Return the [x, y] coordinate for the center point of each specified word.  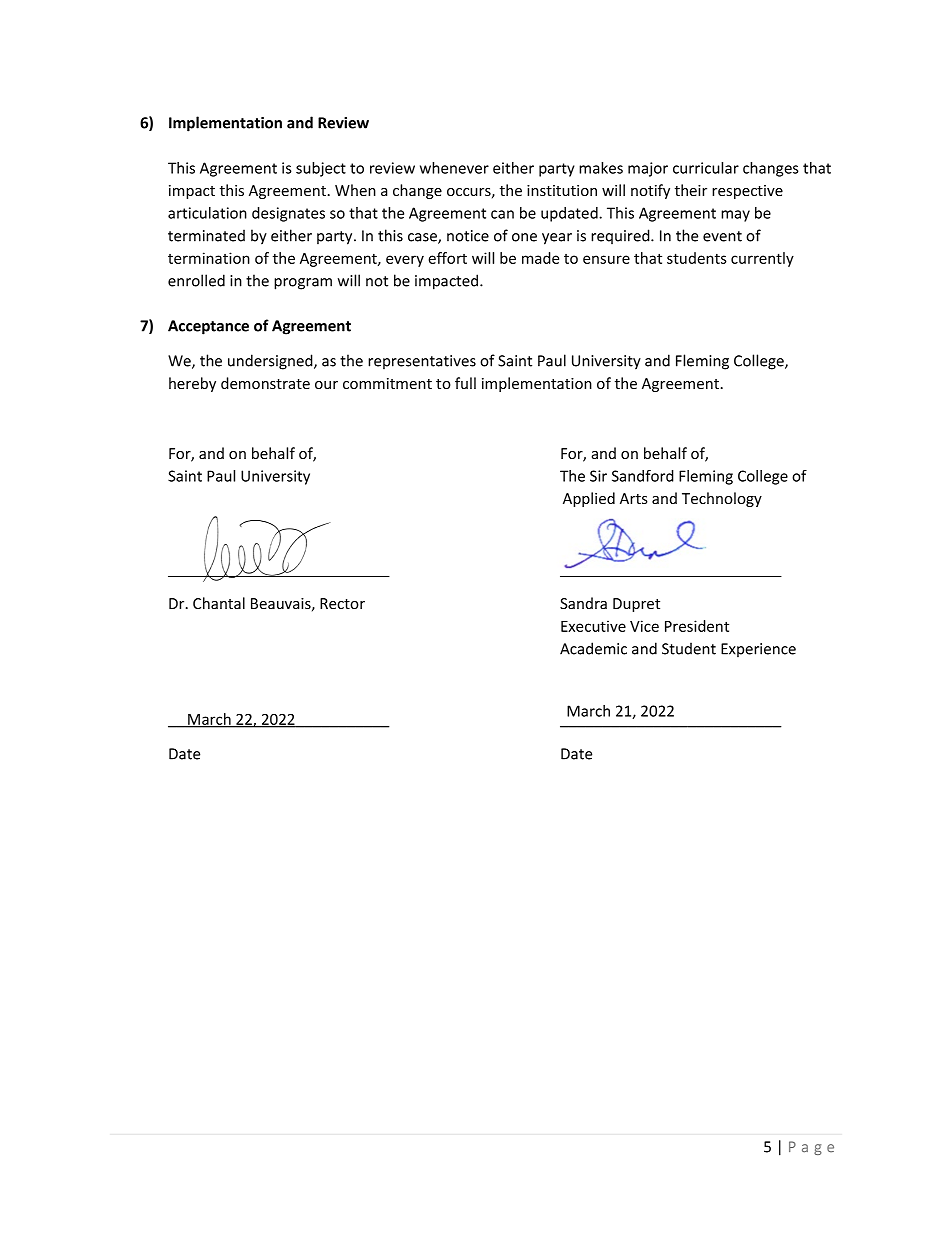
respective [747, 192]
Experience [758, 650]
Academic [593, 648]
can [502, 214]
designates [288, 214]
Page [811, 1148]
